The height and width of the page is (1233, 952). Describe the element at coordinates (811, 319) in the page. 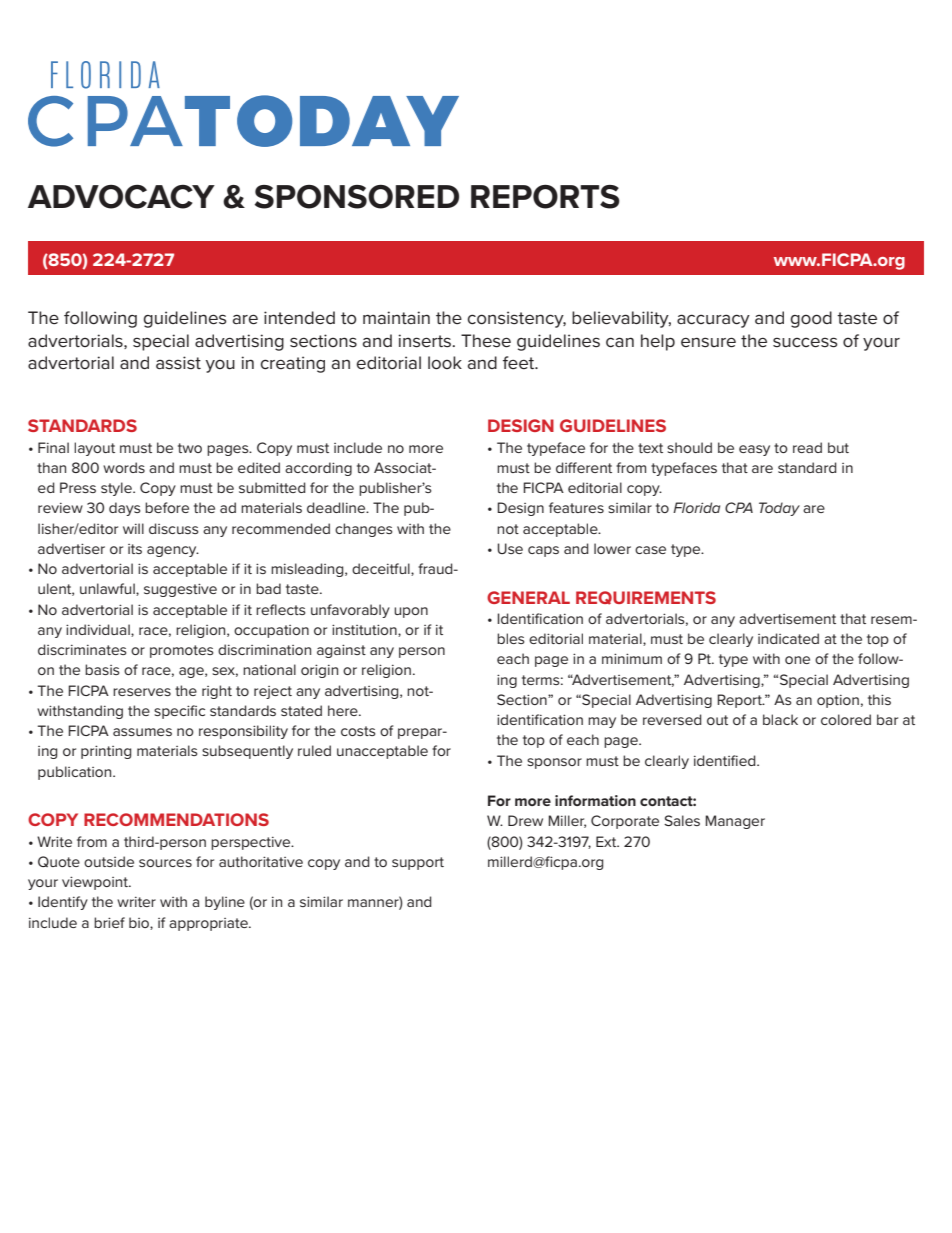

I see `good` at that location.
